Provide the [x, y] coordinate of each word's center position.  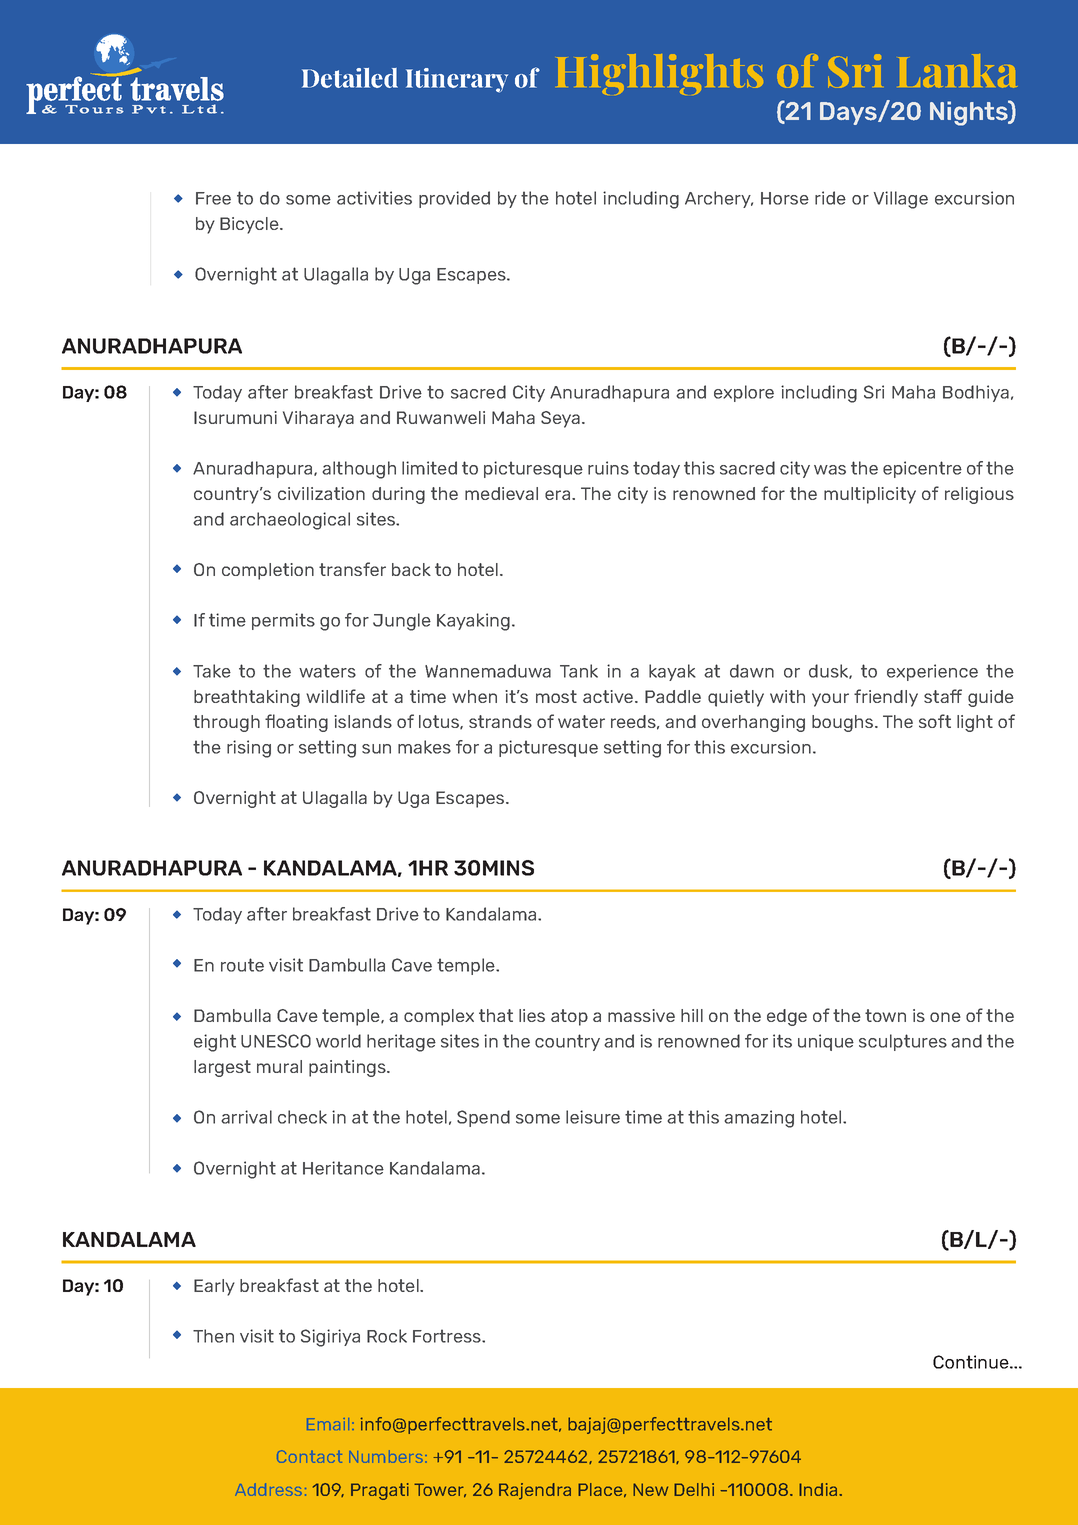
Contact [309, 1456]
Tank [579, 671]
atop [569, 1017]
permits [283, 621]
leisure [593, 1117]
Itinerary [457, 80]
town [885, 1015]
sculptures [903, 1042]
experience [932, 672]
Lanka [957, 71]
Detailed [350, 78]
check [302, 1117]
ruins [608, 468]
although [359, 470]
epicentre [922, 469]
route [242, 965]
